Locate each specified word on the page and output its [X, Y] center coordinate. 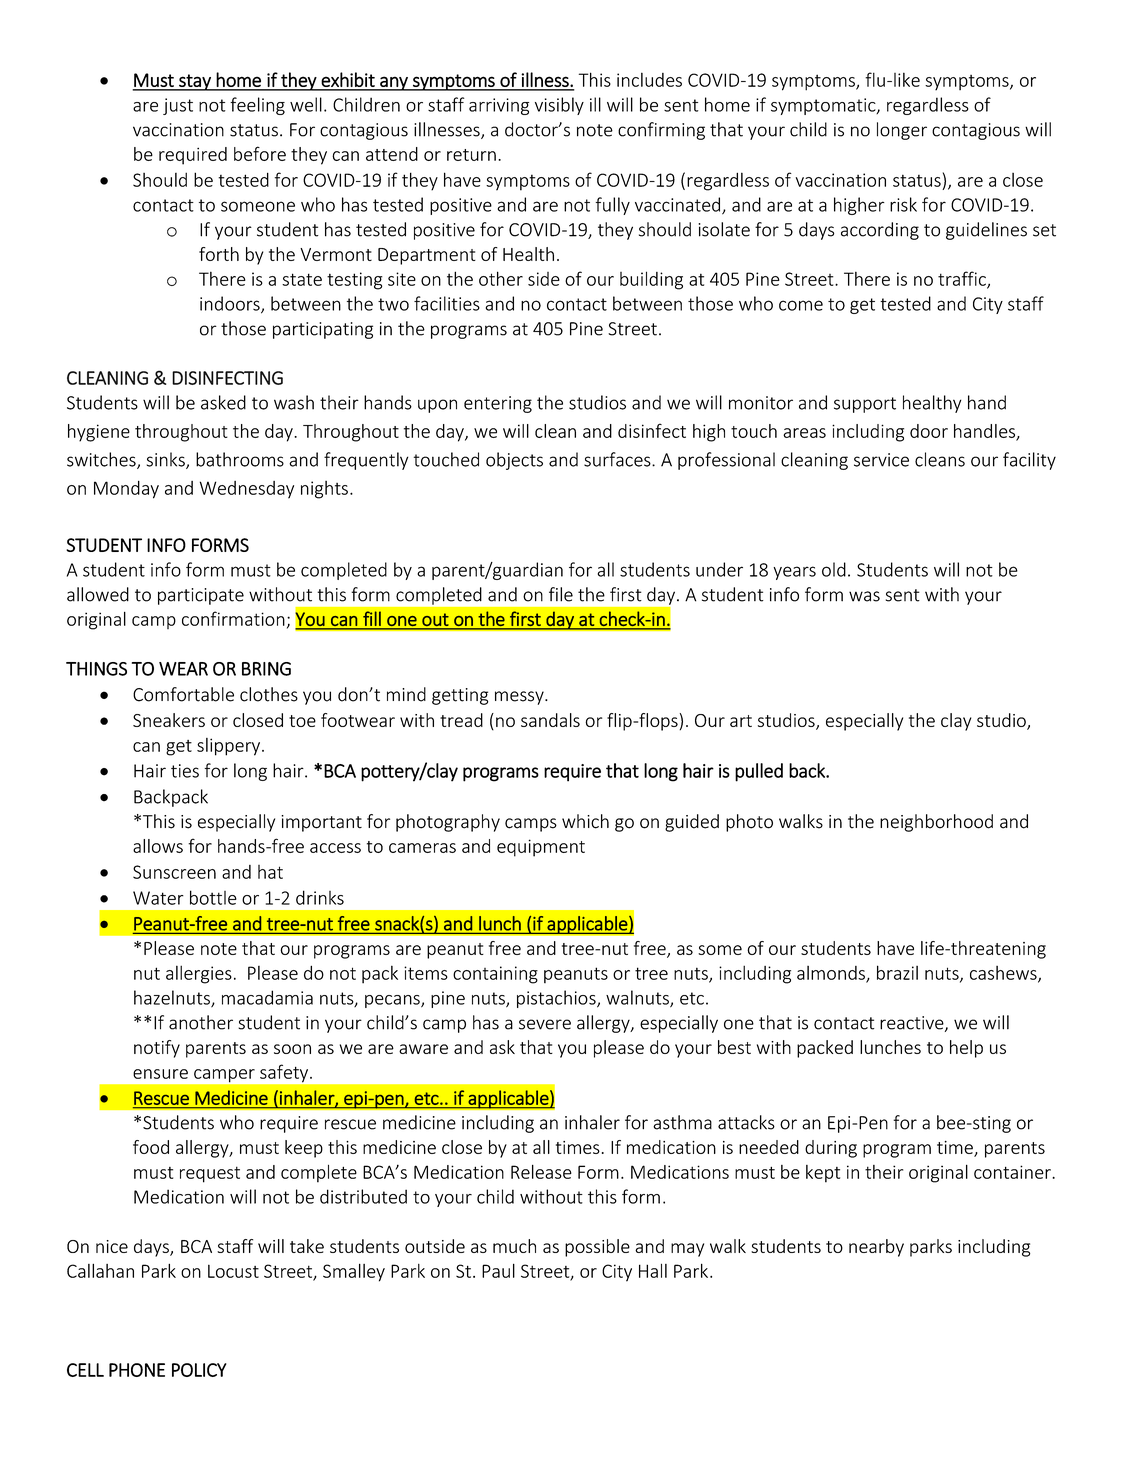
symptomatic [824, 106]
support [865, 405]
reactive [913, 1024]
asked [223, 402]
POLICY [199, 1370]
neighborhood [936, 823]
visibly [559, 106]
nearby [876, 1248]
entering [498, 404]
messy [520, 698]
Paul [498, 1270]
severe [545, 1024]
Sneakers [169, 720]
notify [157, 1049]
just [178, 106]
